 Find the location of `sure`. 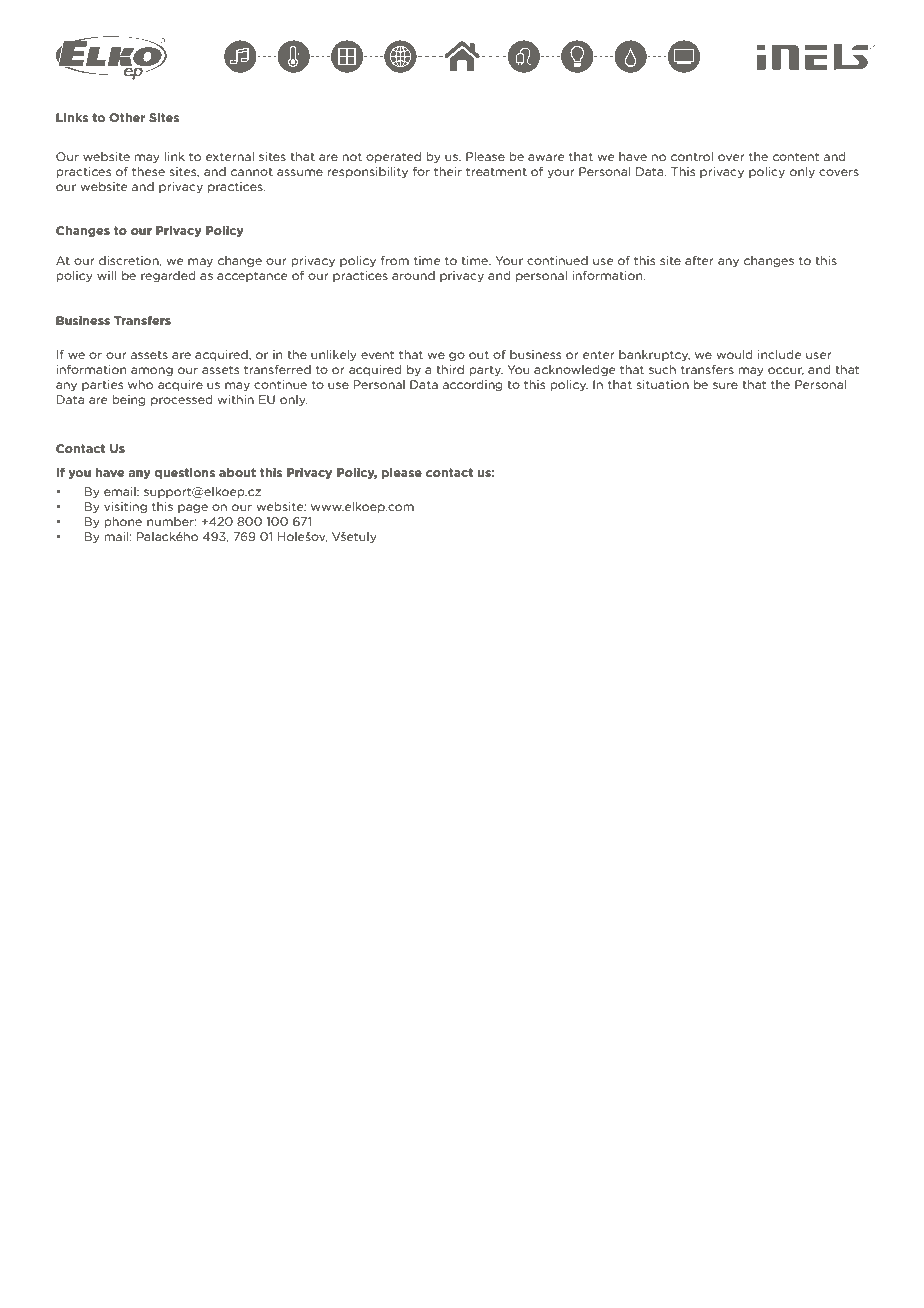

sure is located at coordinates (725, 385).
